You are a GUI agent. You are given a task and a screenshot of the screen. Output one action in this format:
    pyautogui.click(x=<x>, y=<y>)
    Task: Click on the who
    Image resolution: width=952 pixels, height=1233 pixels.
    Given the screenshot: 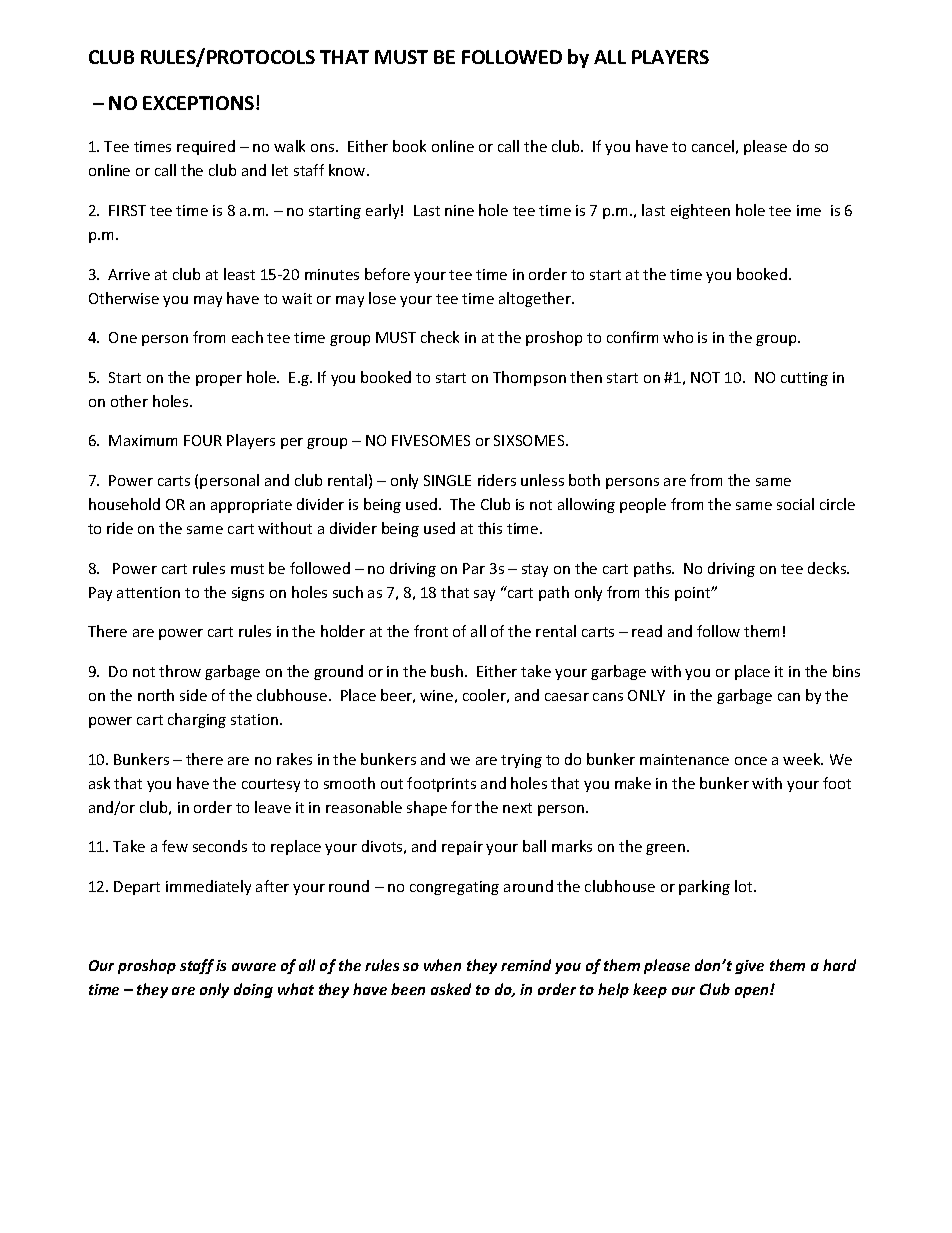 What is the action you would take?
    pyautogui.click(x=678, y=337)
